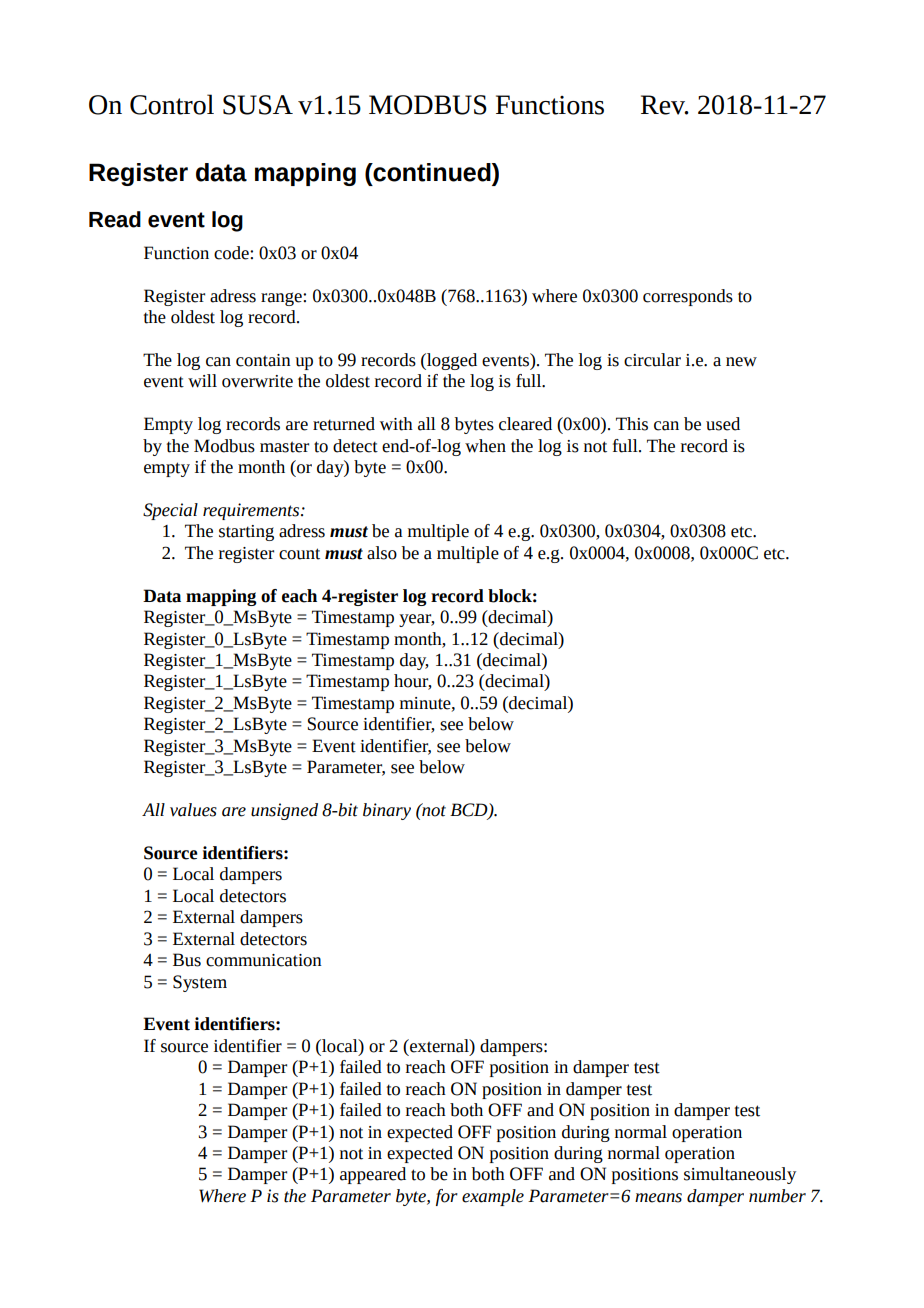  Describe the element at coordinates (451, 361) in the image. I see `logged` at that location.
